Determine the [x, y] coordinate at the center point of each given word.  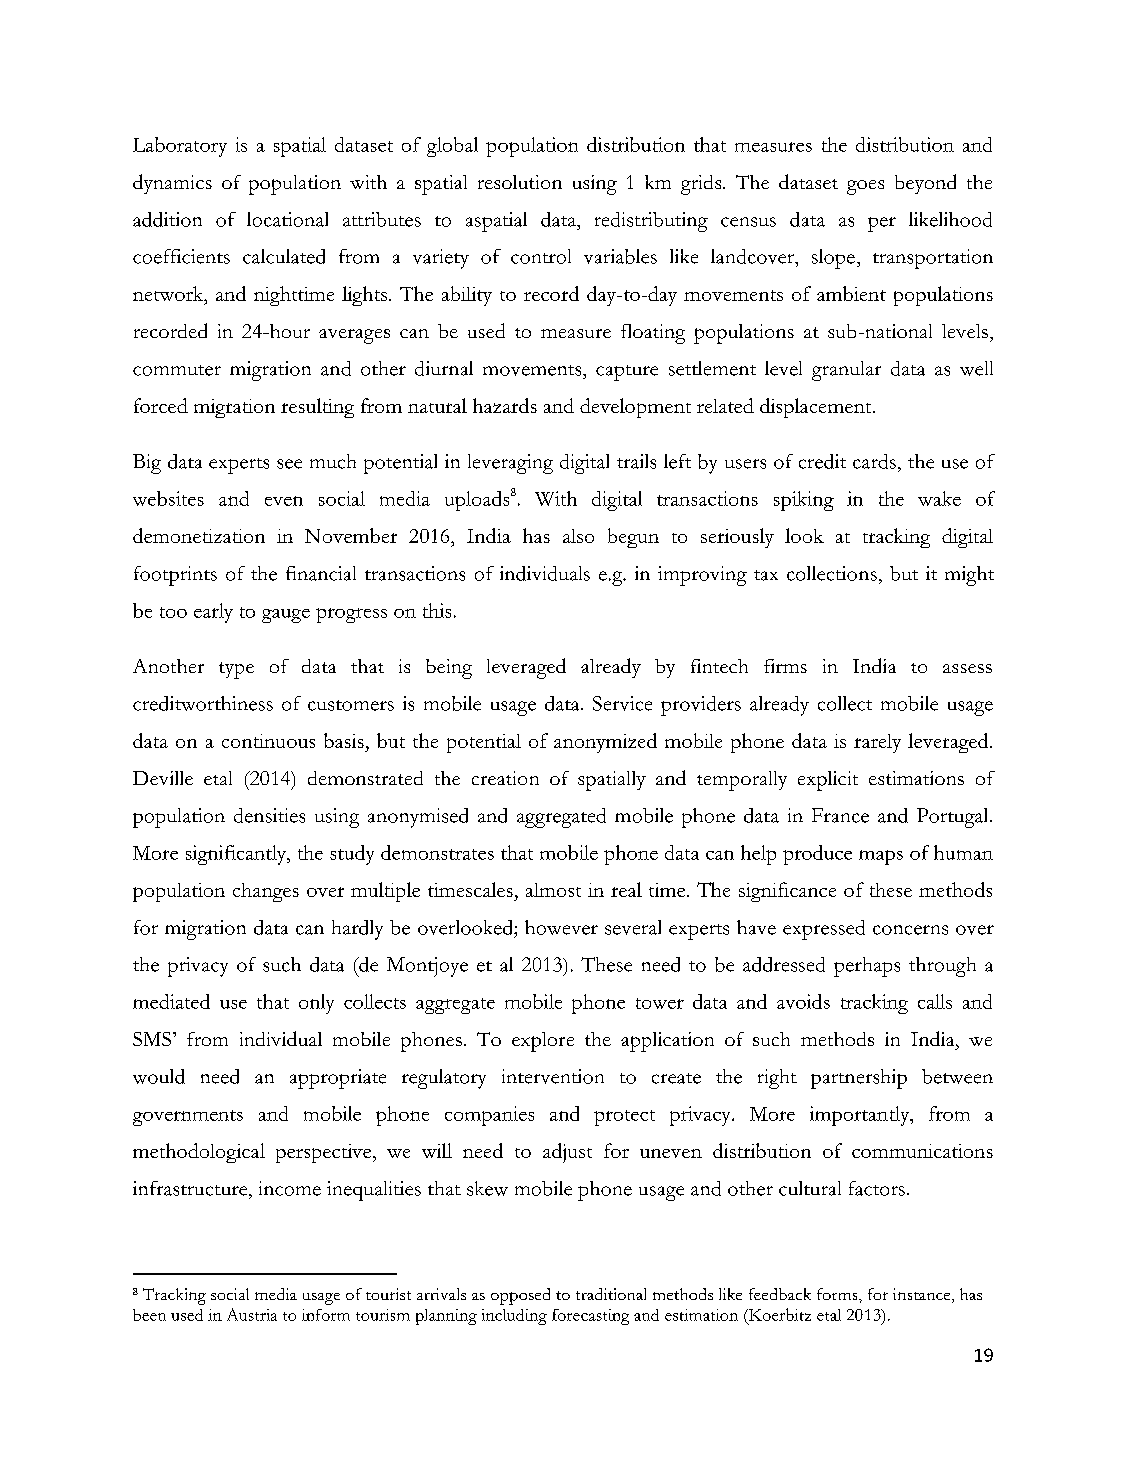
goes [865, 187]
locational [287, 219]
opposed [520, 1296]
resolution [520, 182]
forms [838, 1294]
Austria [252, 1314]
